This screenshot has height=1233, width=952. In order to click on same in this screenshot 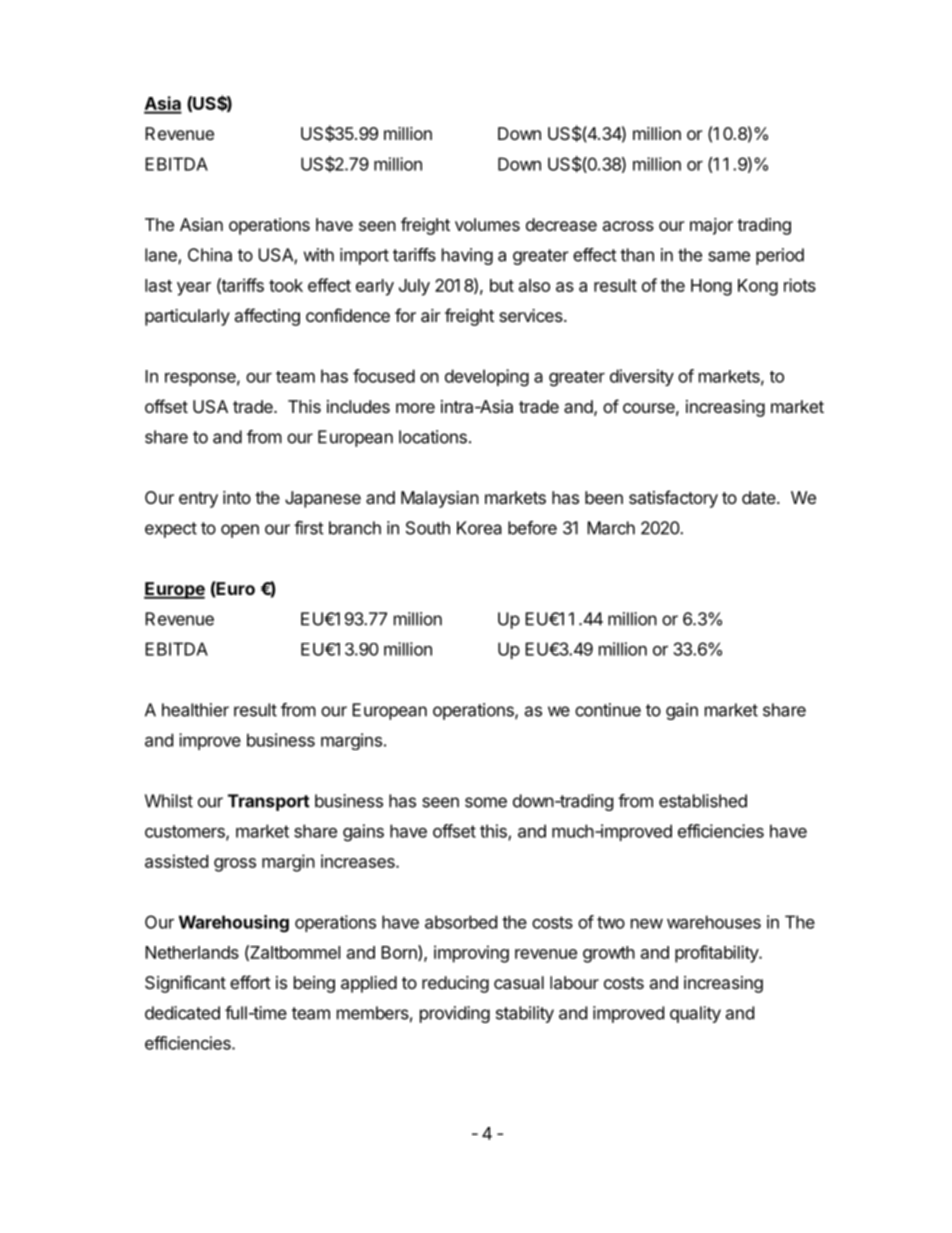, I will do `click(729, 256)`.
